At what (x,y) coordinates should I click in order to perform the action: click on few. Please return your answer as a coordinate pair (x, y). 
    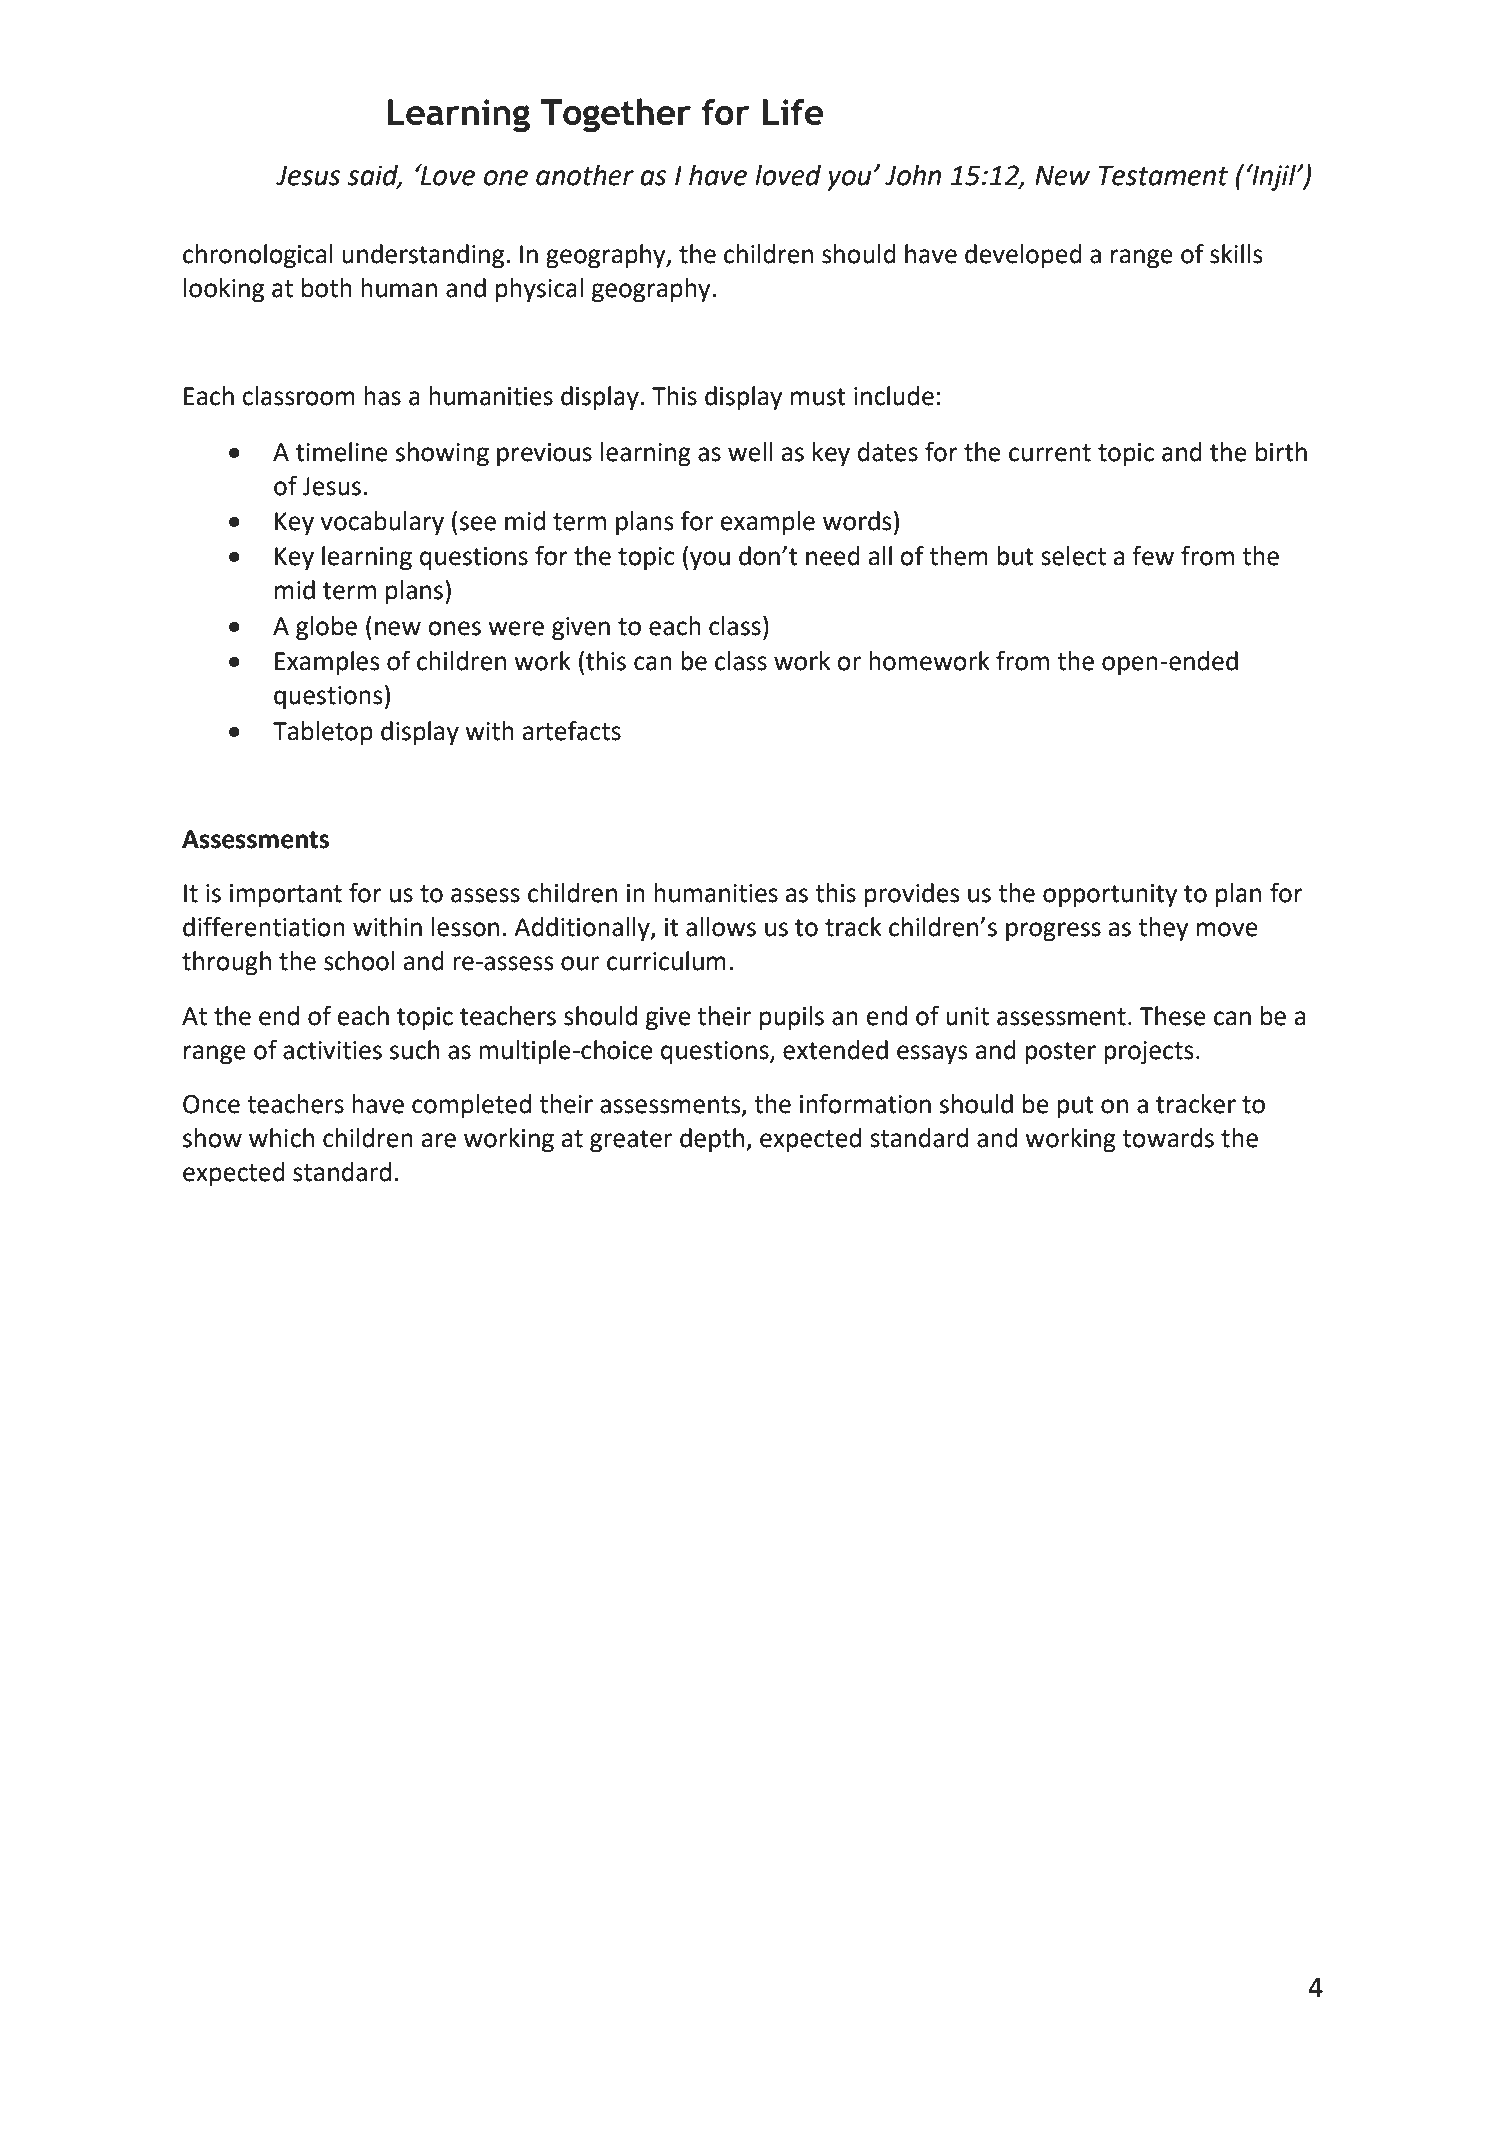
    Looking at the image, I should click on (1153, 556).
